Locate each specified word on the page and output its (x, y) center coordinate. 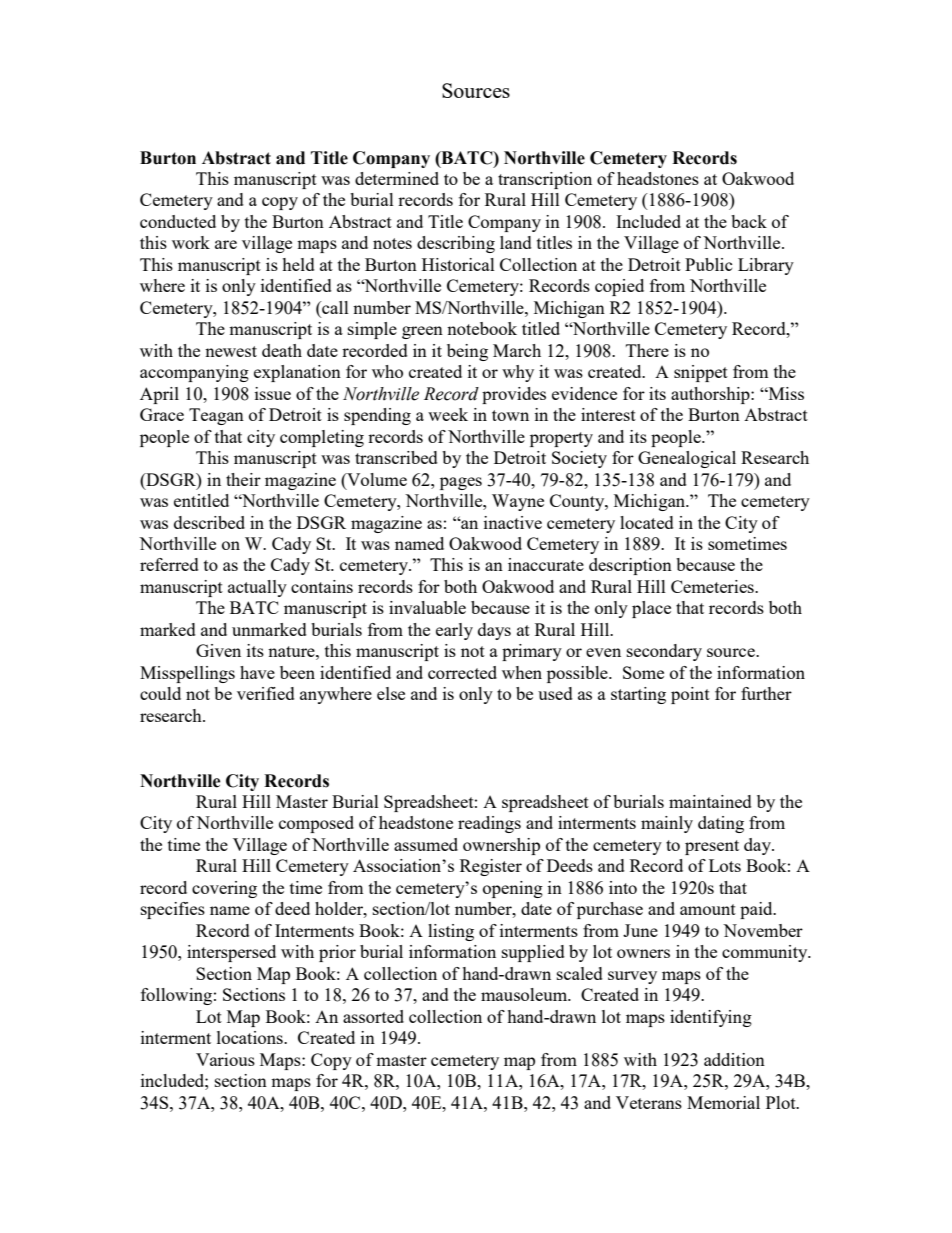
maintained (710, 801)
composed (316, 824)
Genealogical (687, 459)
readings (489, 824)
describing (456, 244)
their (243, 479)
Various (225, 1059)
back (749, 221)
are (226, 244)
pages (461, 483)
